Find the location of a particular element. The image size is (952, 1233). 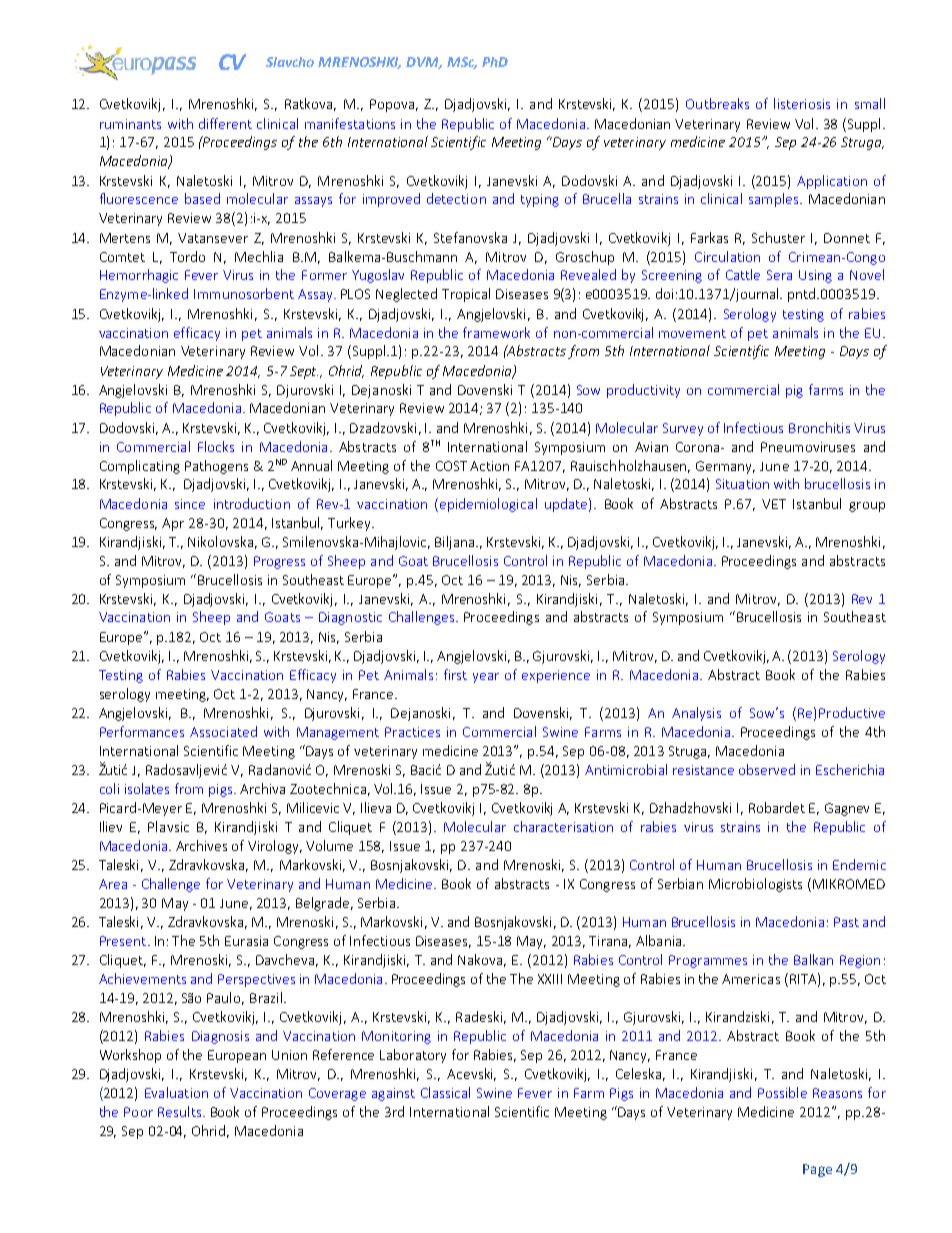

DVM is located at coordinates (424, 63).
